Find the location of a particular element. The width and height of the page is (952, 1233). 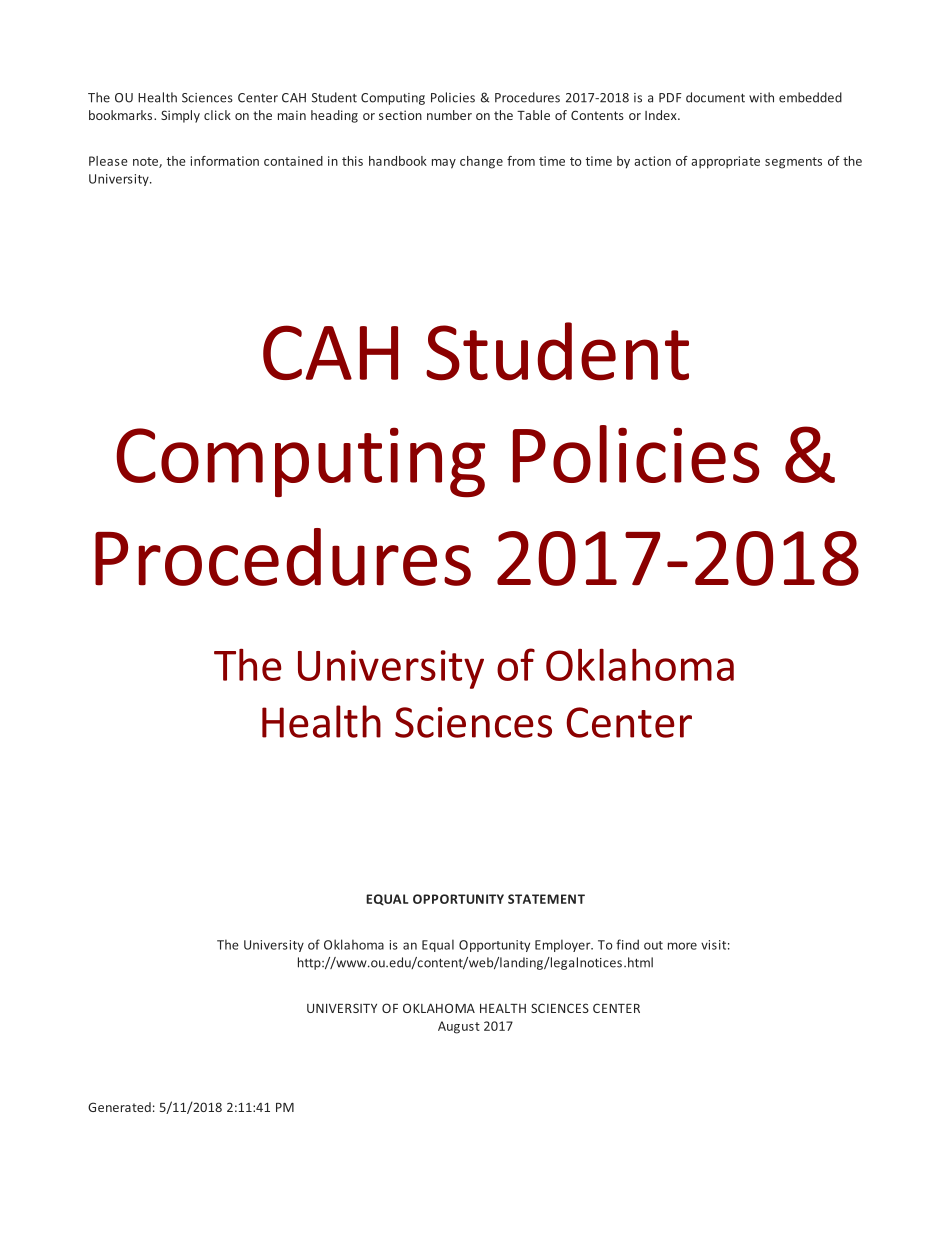

Simply is located at coordinates (180, 116).
